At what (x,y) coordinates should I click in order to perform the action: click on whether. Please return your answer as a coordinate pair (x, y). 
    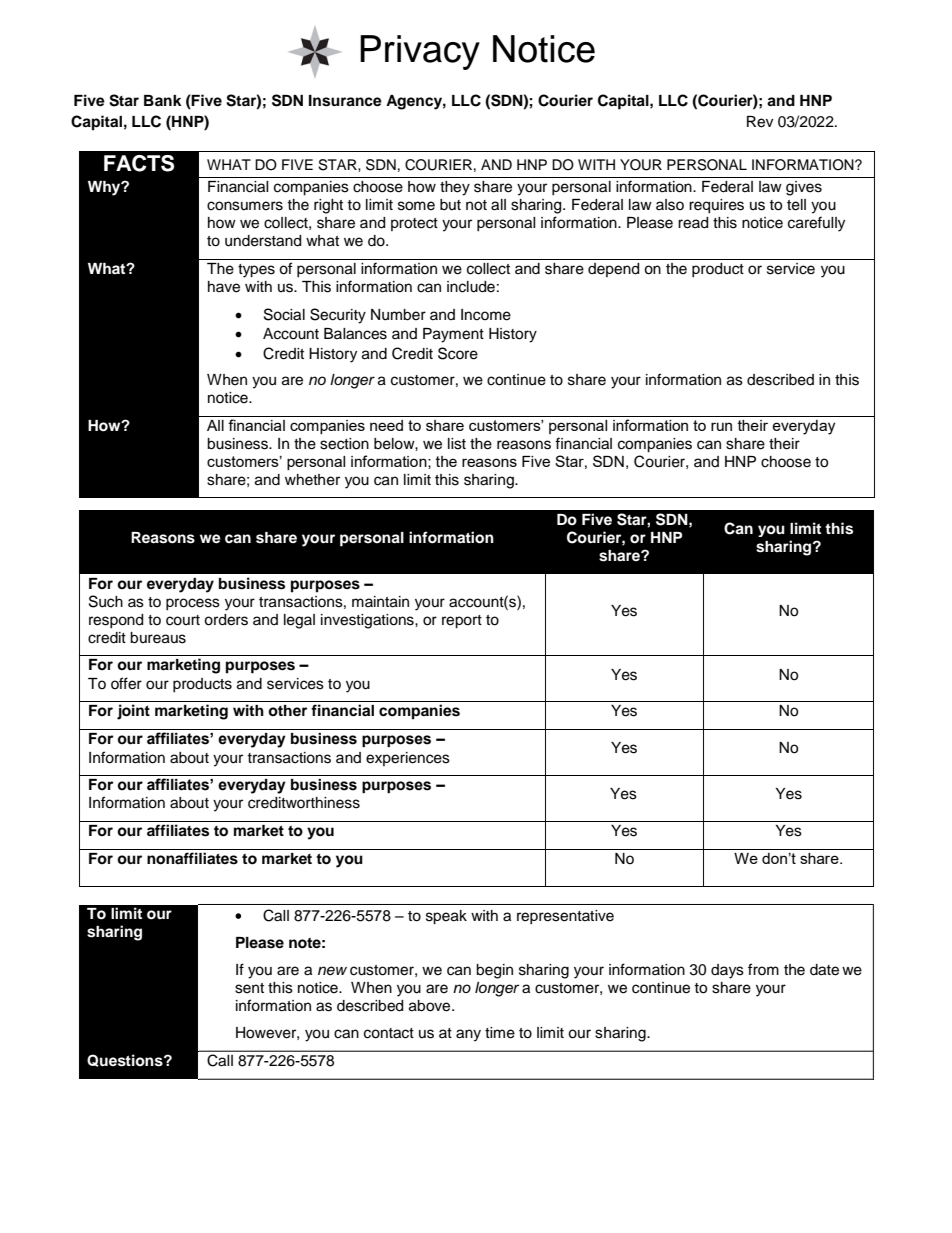
    Looking at the image, I should click on (312, 480).
